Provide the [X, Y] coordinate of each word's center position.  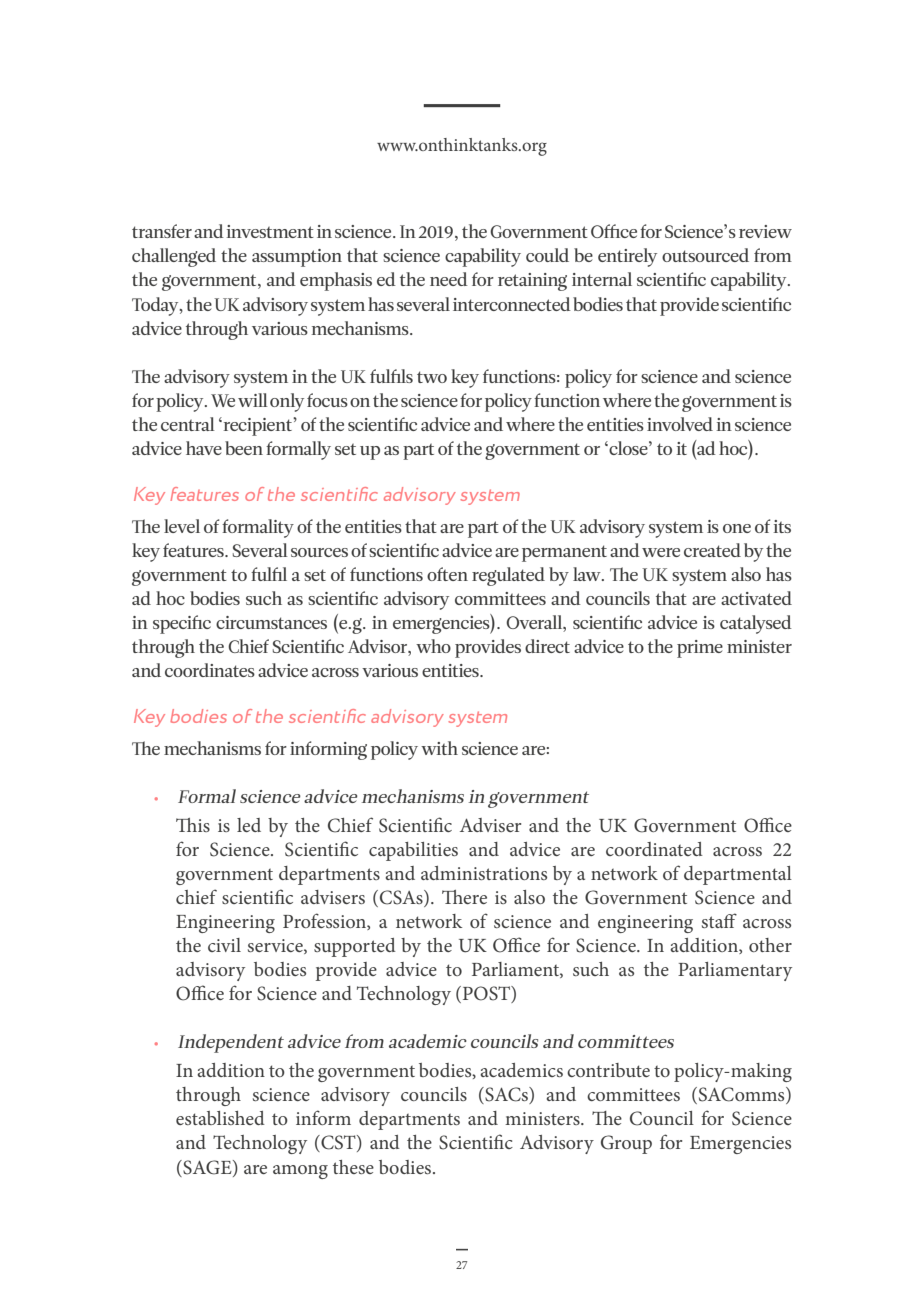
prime [700, 649]
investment [270, 231]
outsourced [705, 255]
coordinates [210, 670]
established [220, 1118]
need [449, 279]
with [439, 748]
